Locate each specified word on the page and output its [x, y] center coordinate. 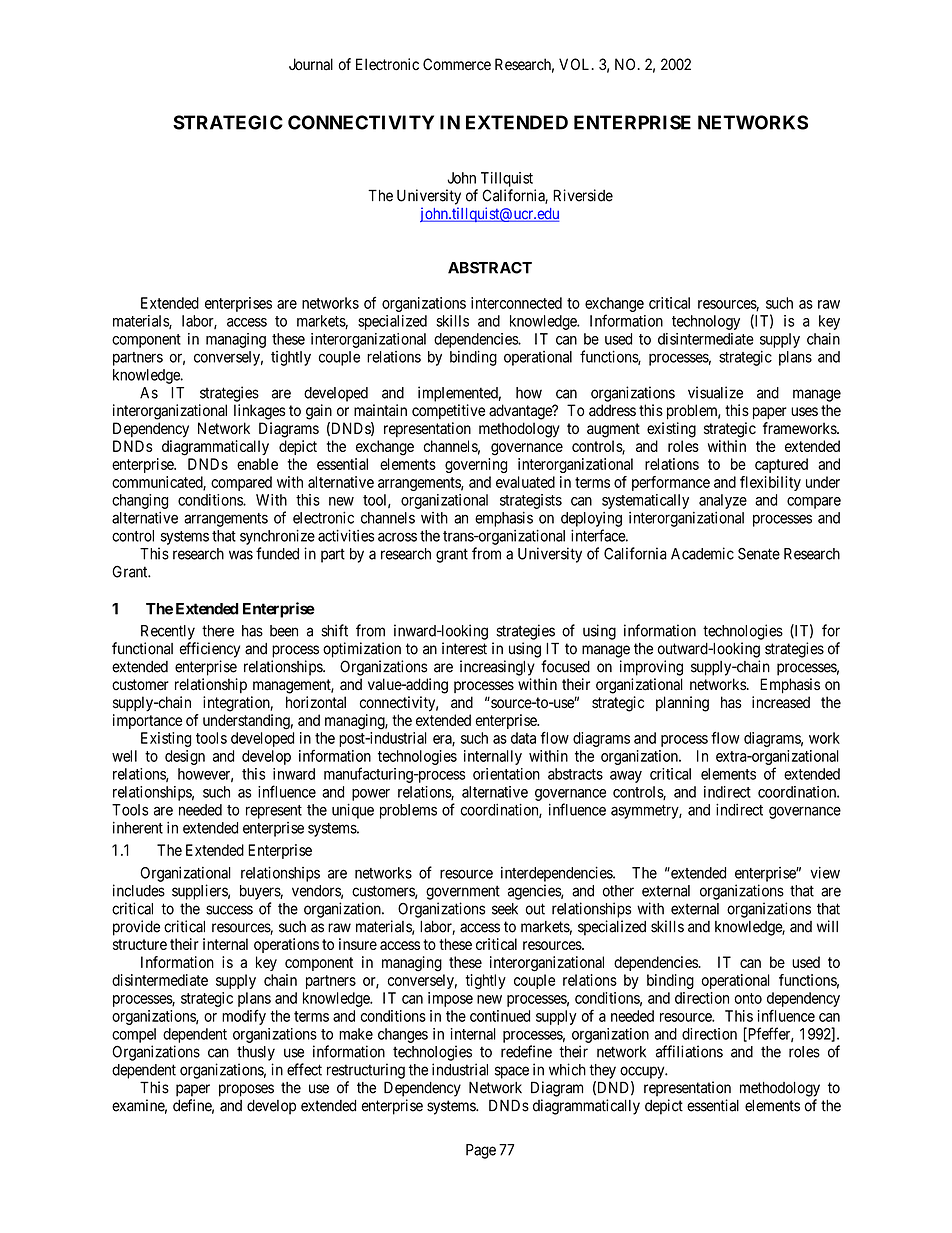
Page [481, 1151]
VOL [576, 64]
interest [464, 648]
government [463, 892]
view [825, 872]
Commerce [457, 64]
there [218, 631]
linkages [260, 412]
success [229, 910]
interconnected [516, 303]
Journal [311, 64]
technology [706, 322]
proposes [246, 1090]
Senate [759, 554]
